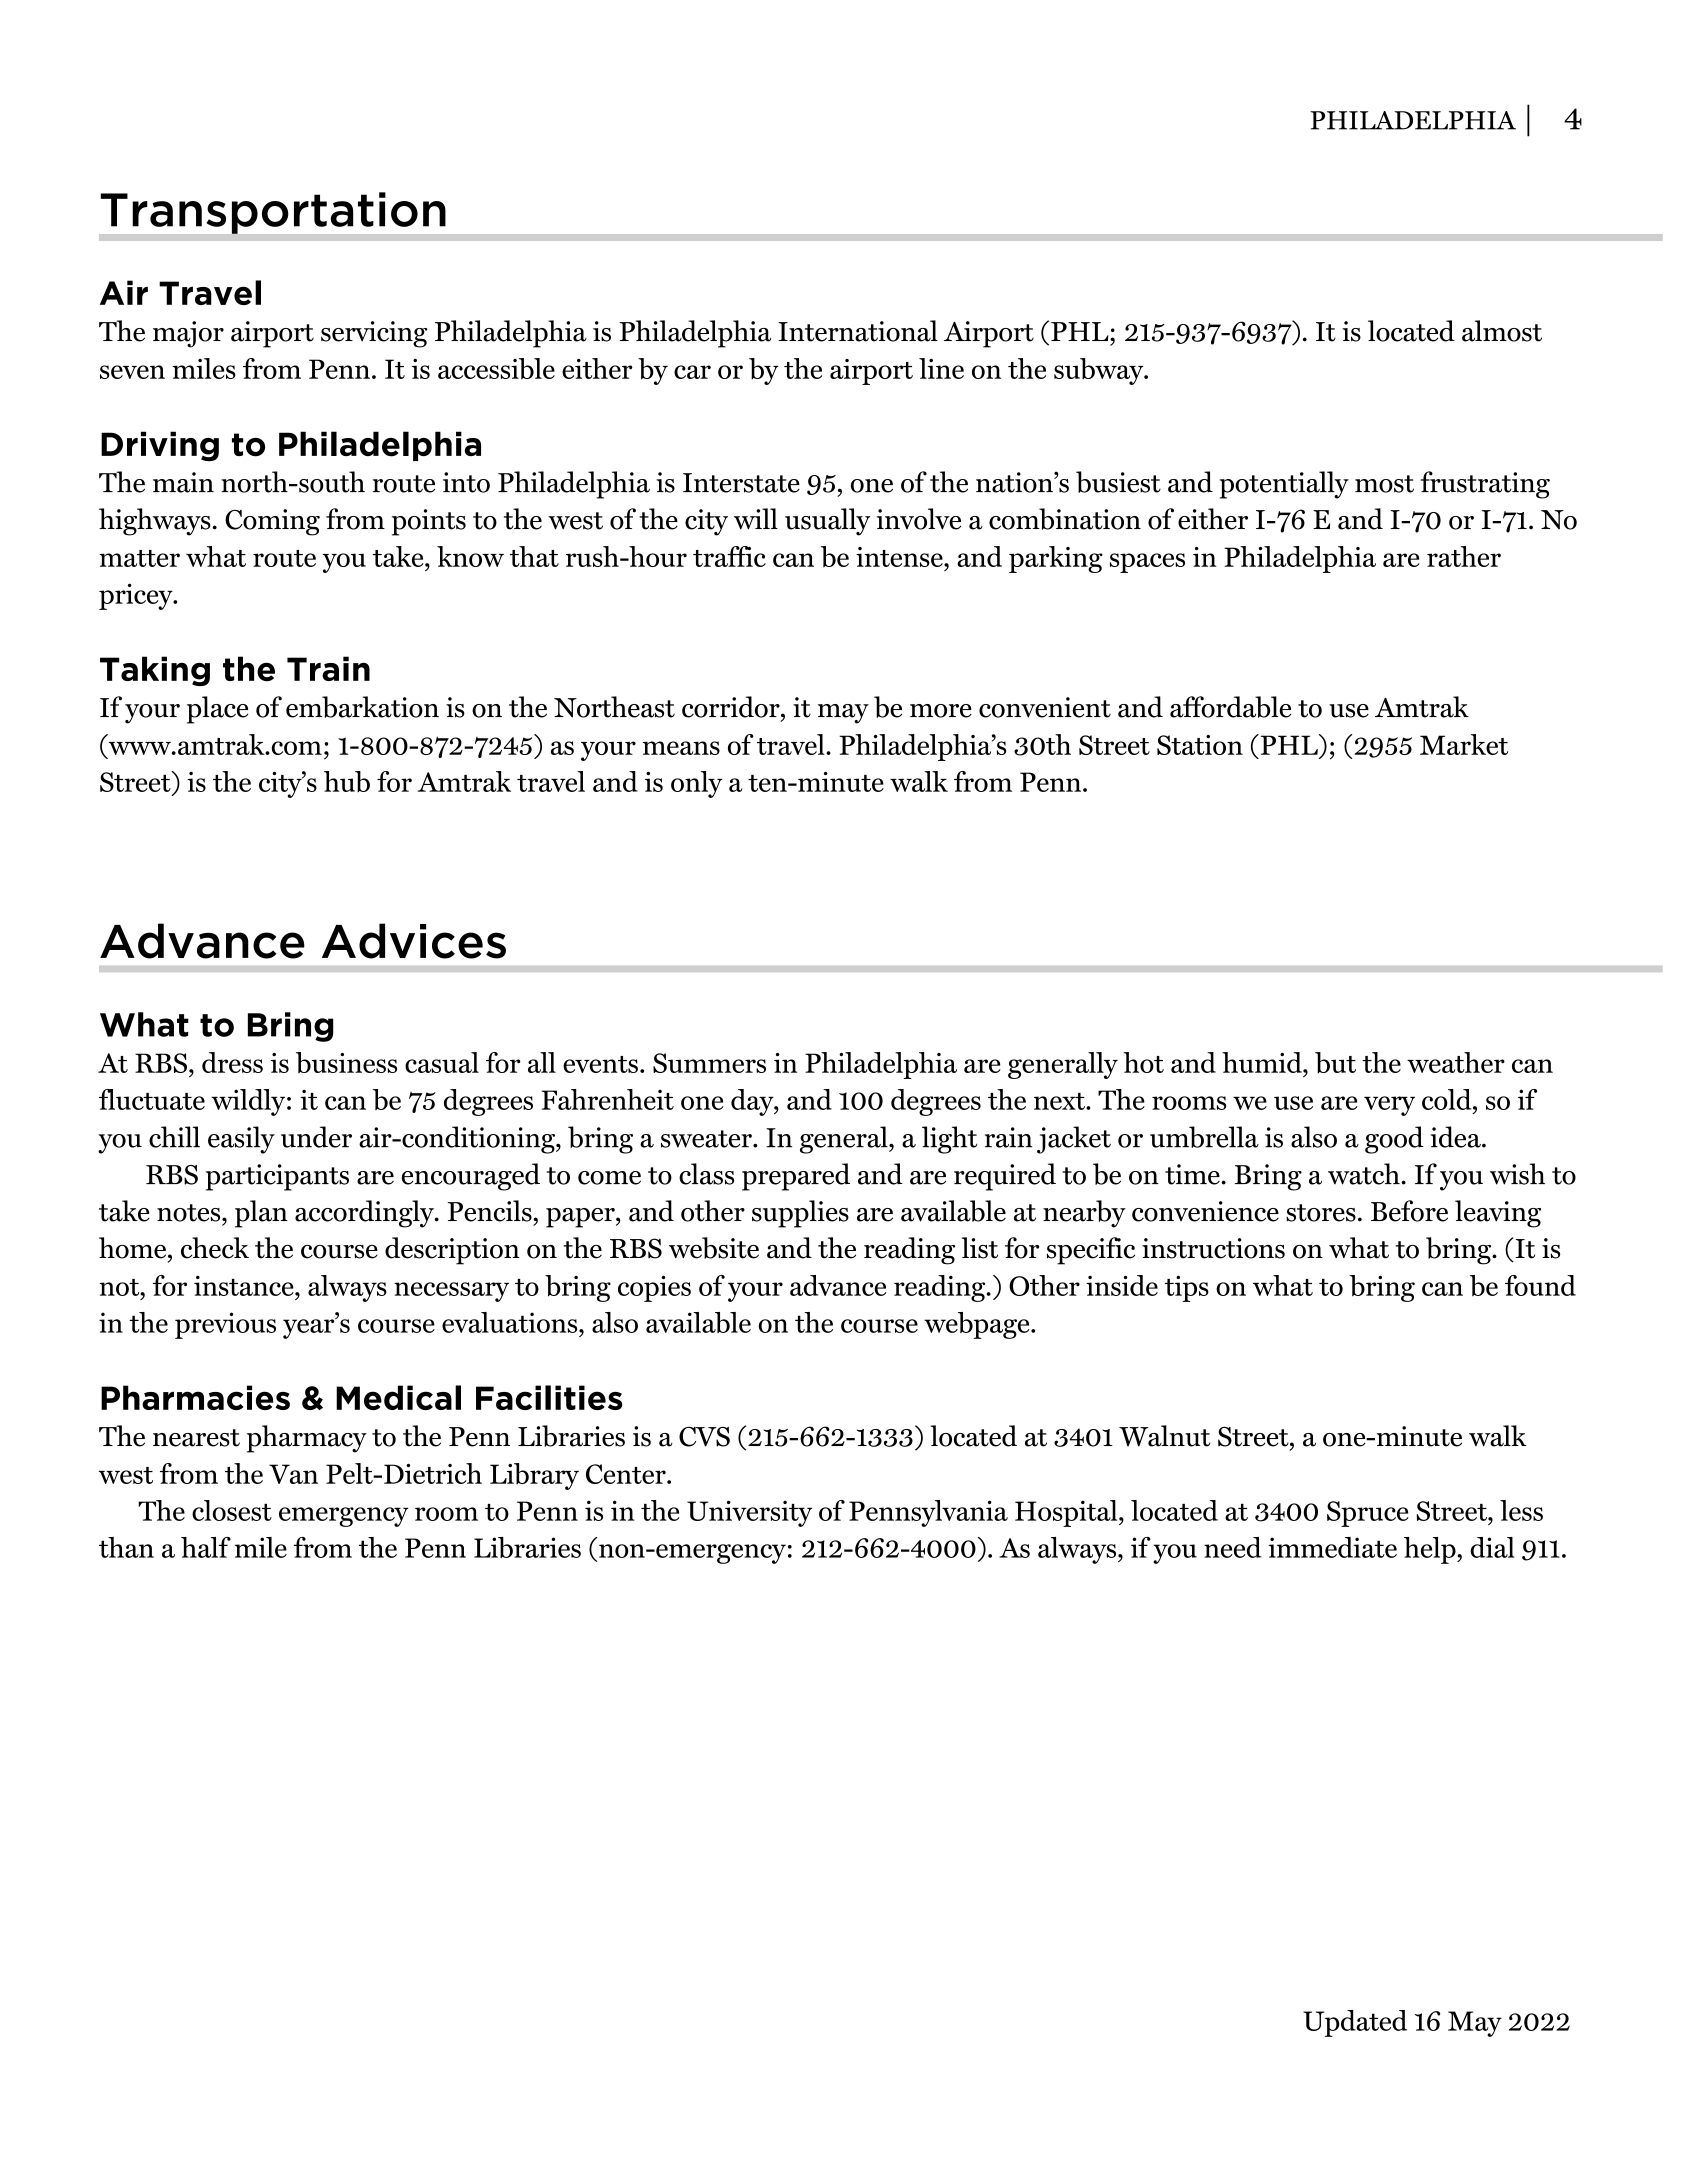  What do you see at coordinates (1100, 371) in the screenshot?
I see `subway` at bounding box center [1100, 371].
